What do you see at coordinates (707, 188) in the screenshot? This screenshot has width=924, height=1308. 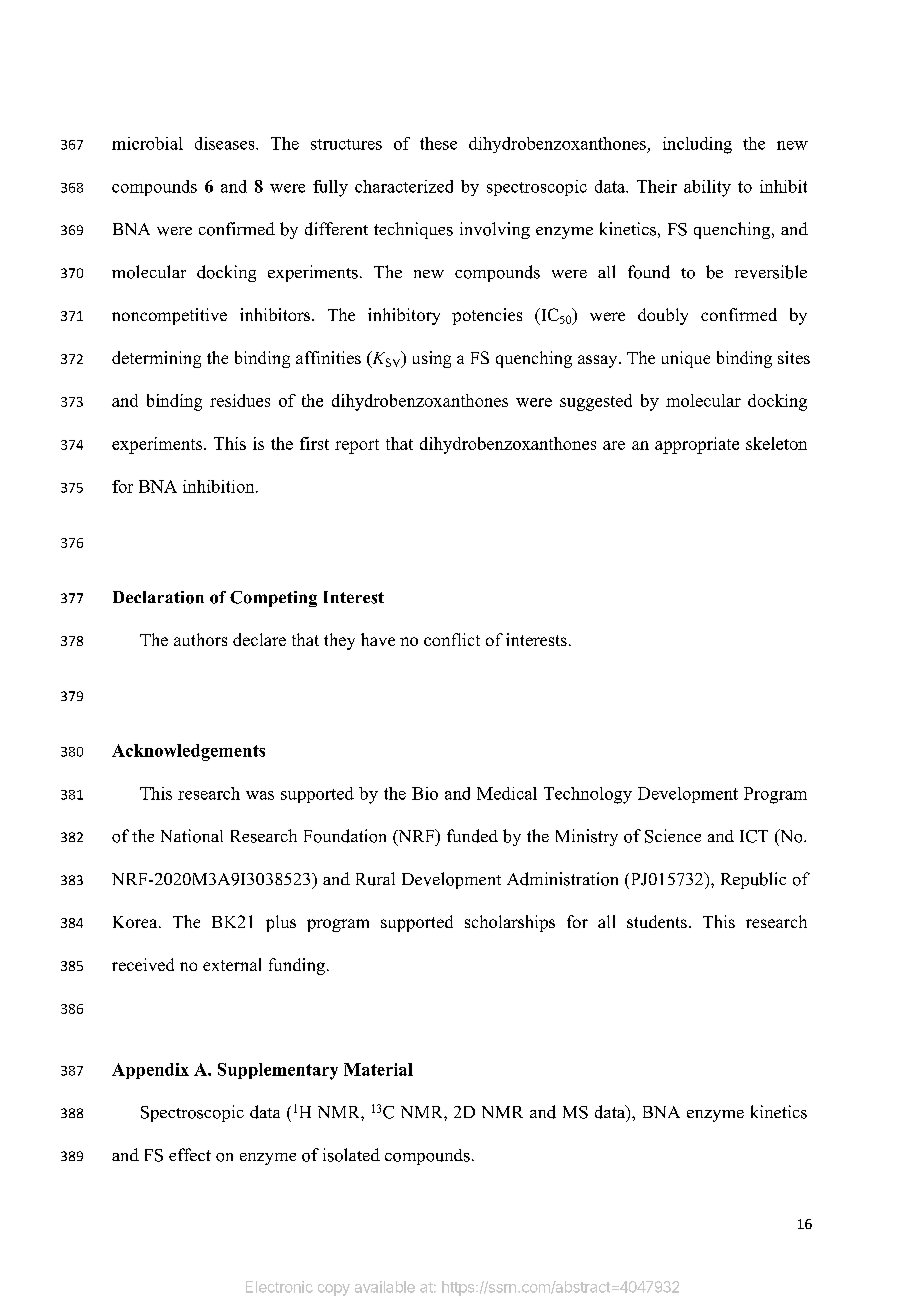 I see `ability` at bounding box center [707, 188].
